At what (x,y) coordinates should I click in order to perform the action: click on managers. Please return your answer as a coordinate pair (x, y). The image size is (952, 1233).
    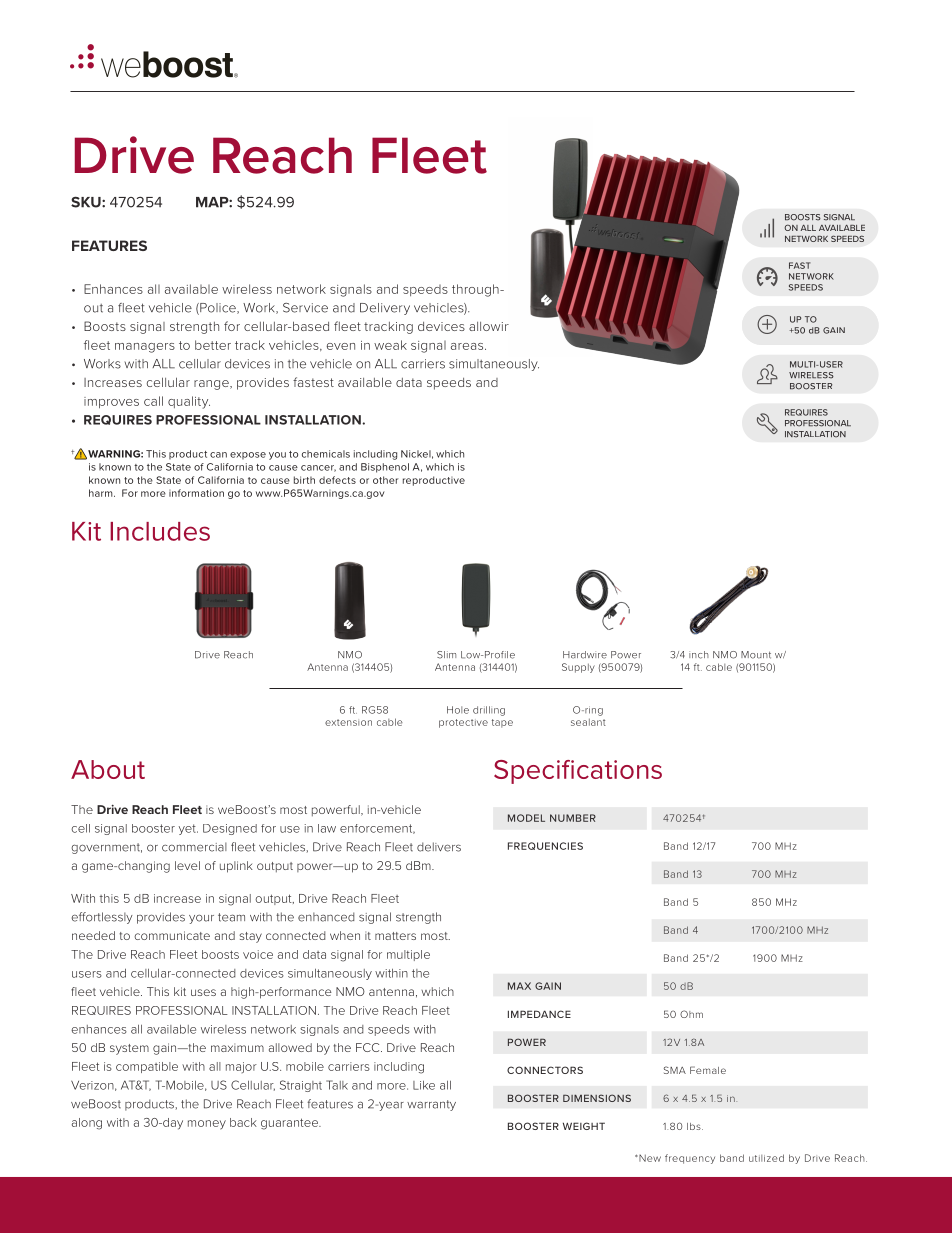
    Looking at the image, I should click on (145, 348).
